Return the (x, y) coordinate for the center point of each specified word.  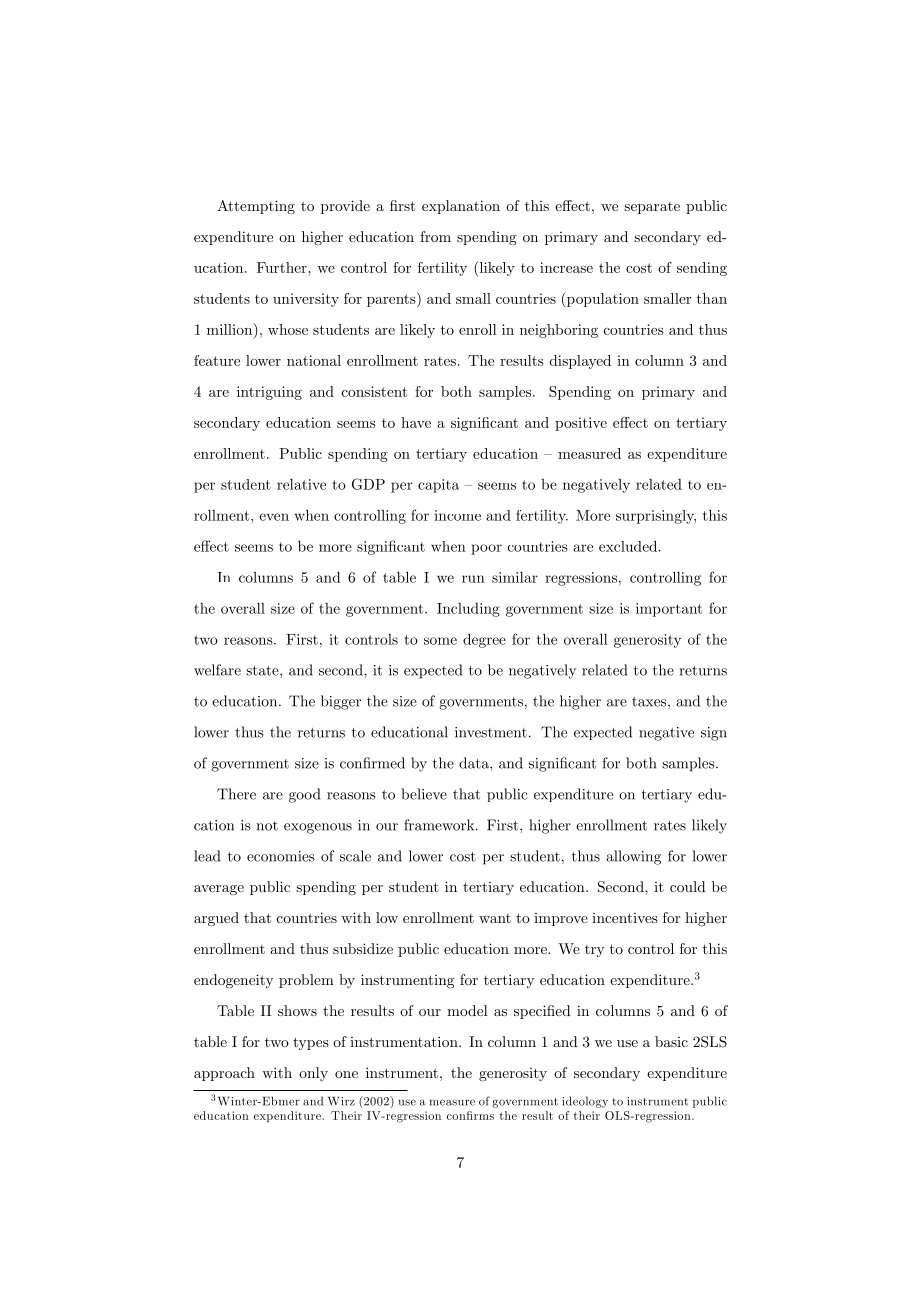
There (236, 794)
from (435, 236)
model (467, 1010)
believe (424, 794)
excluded (629, 546)
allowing (633, 857)
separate (652, 208)
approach (224, 1074)
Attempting (256, 207)
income (457, 515)
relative (301, 484)
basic (671, 1041)
